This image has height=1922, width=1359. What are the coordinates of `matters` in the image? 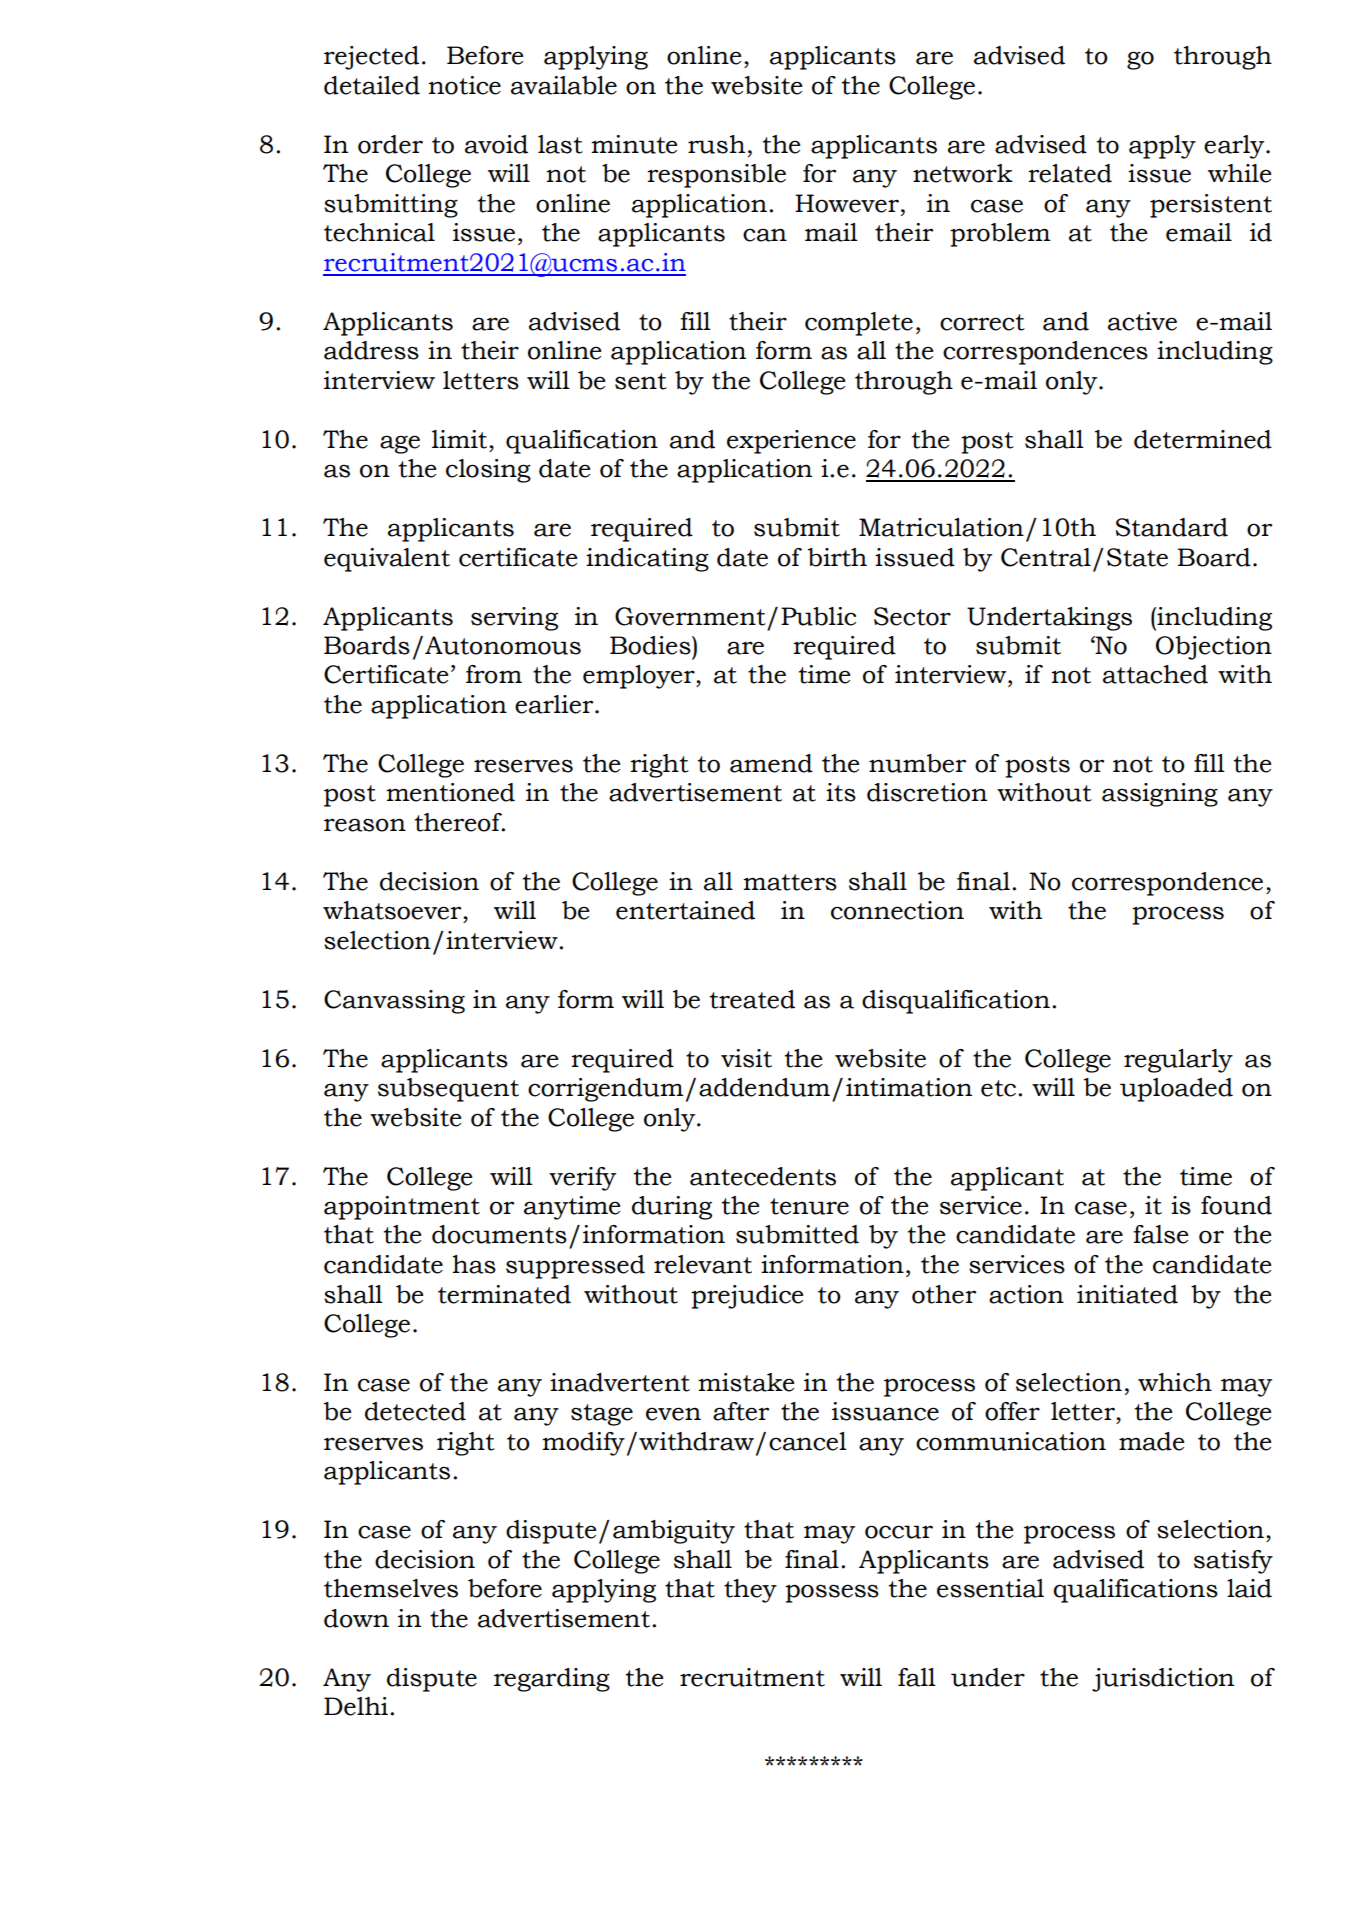 It's located at (790, 882).
